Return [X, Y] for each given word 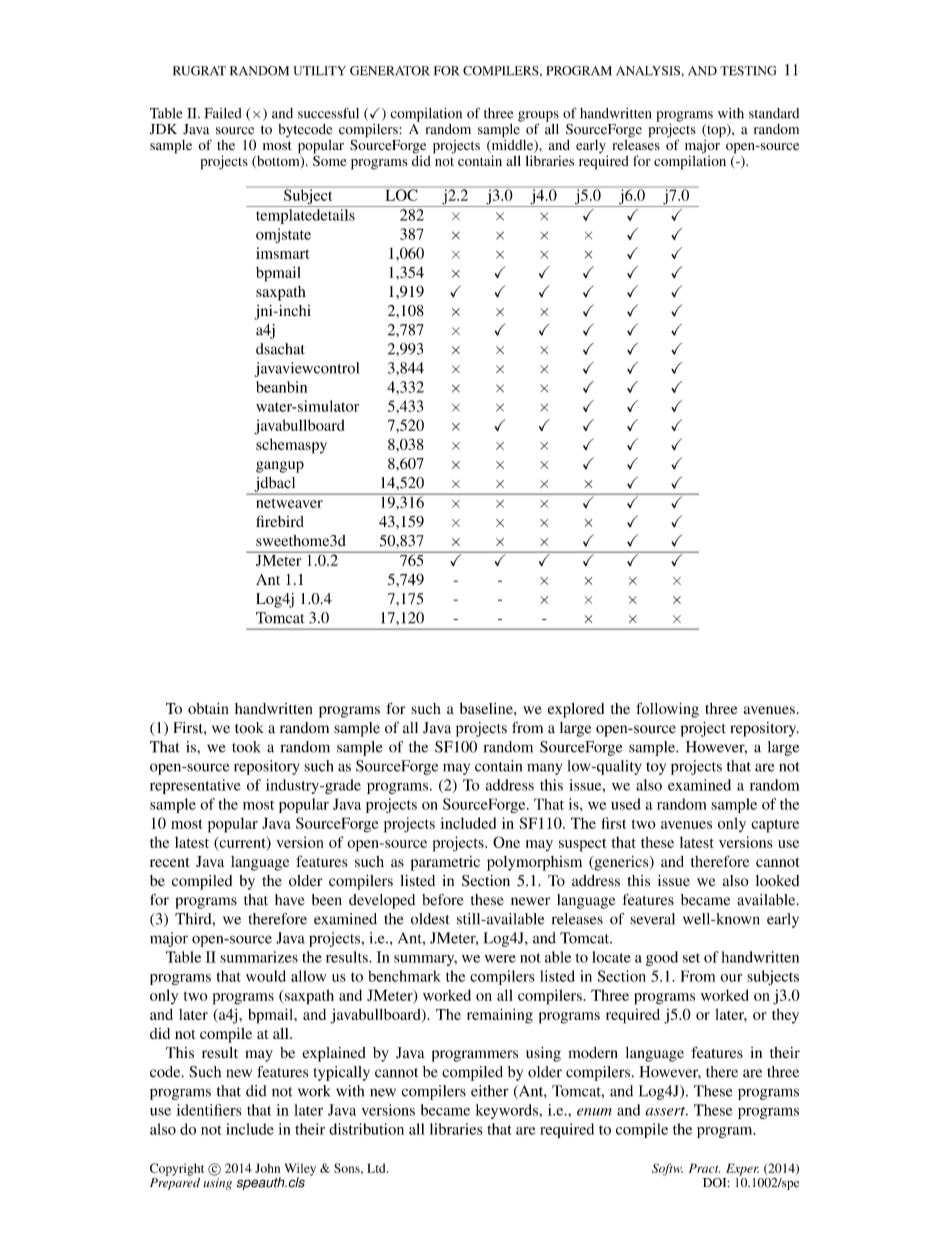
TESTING [748, 71]
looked [777, 880]
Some [329, 159]
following [667, 710]
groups [538, 117]
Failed [223, 113]
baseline [487, 708]
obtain [208, 708]
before [442, 900]
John [267, 1168]
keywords [507, 1111]
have [289, 900]
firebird [280, 521]
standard [774, 113]
